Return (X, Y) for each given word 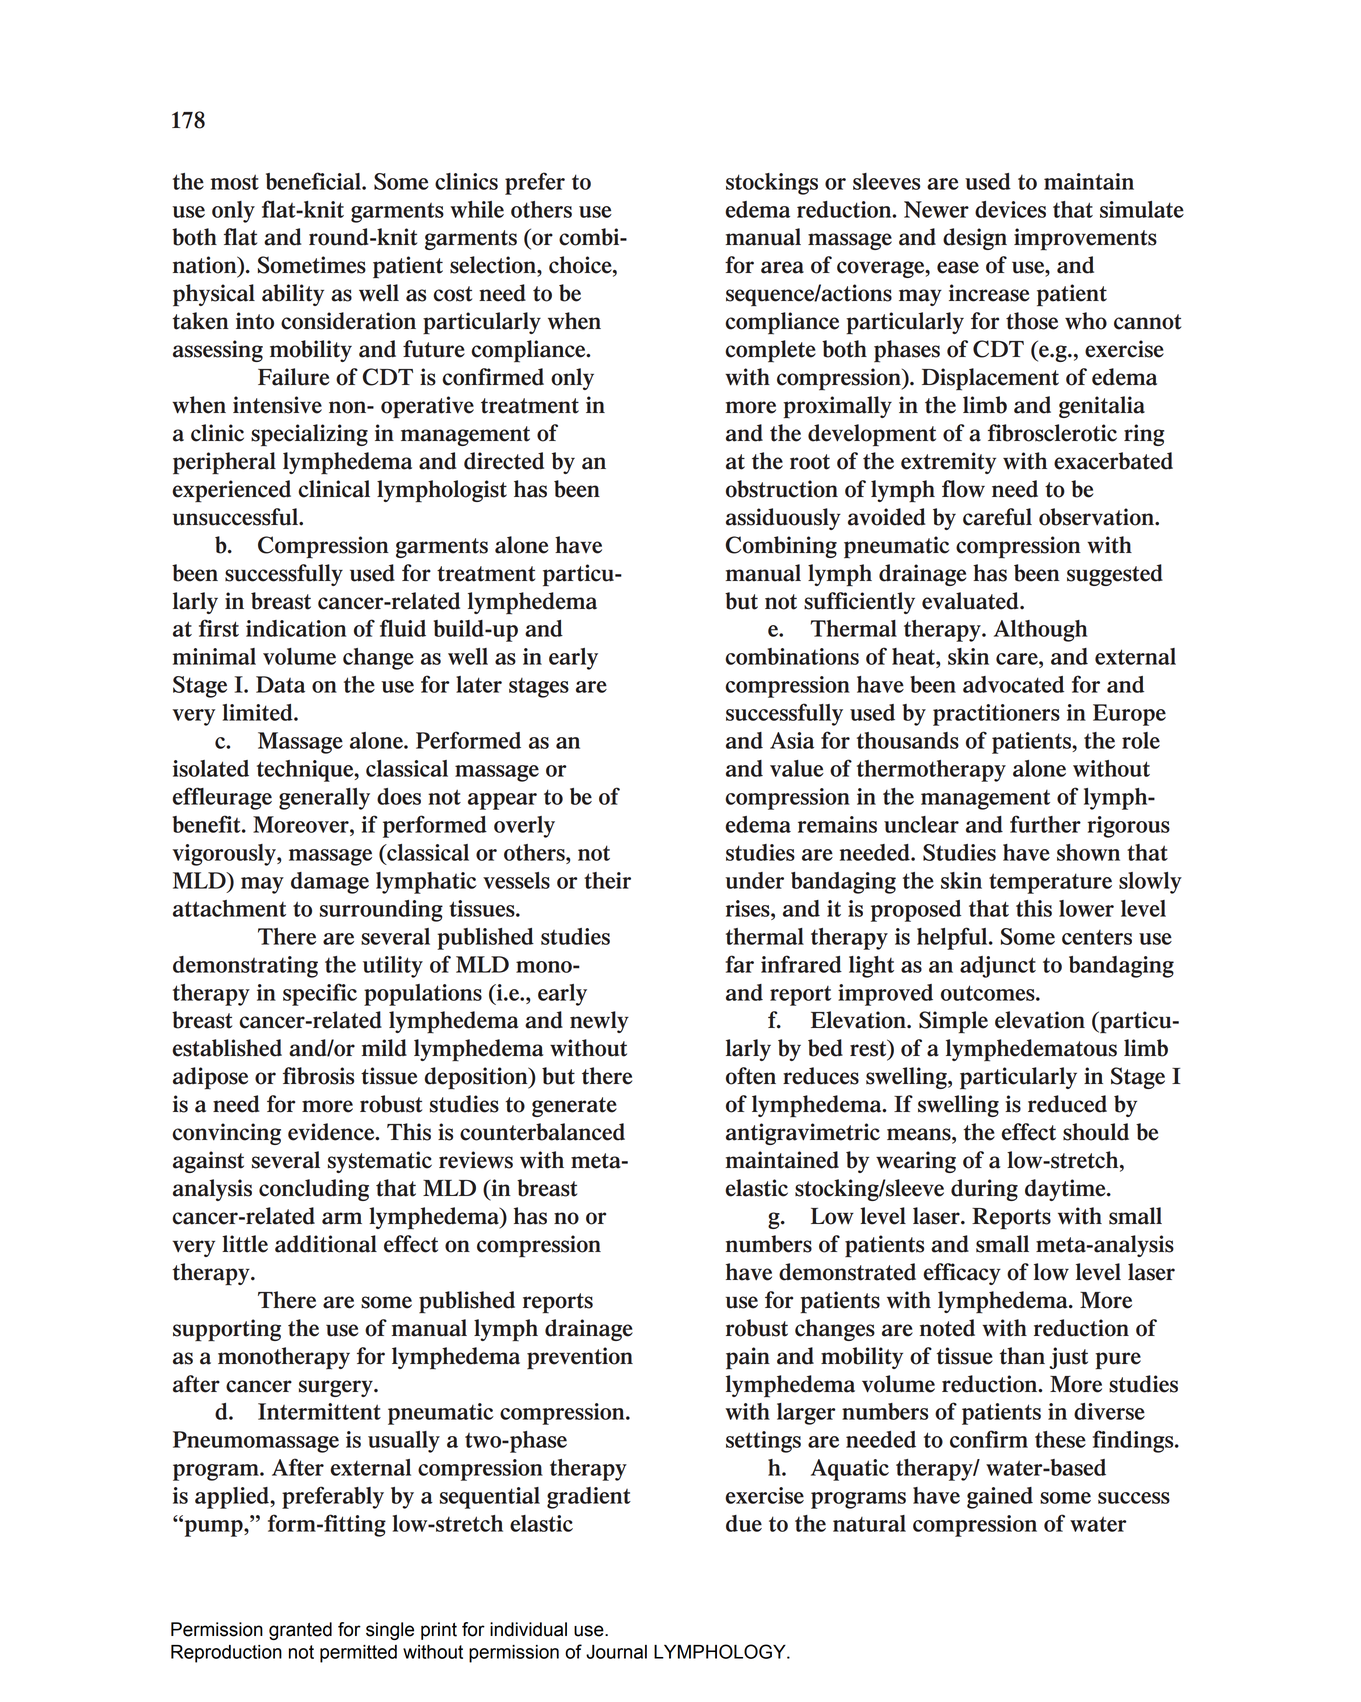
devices (1010, 209)
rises (749, 908)
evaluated (971, 601)
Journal (616, 1652)
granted (300, 1631)
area (782, 267)
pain (748, 1358)
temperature (1050, 883)
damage (330, 883)
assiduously (783, 519)
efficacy (962, 1274)
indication (296, 628)
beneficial (314, 181)
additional (326, 1244)
